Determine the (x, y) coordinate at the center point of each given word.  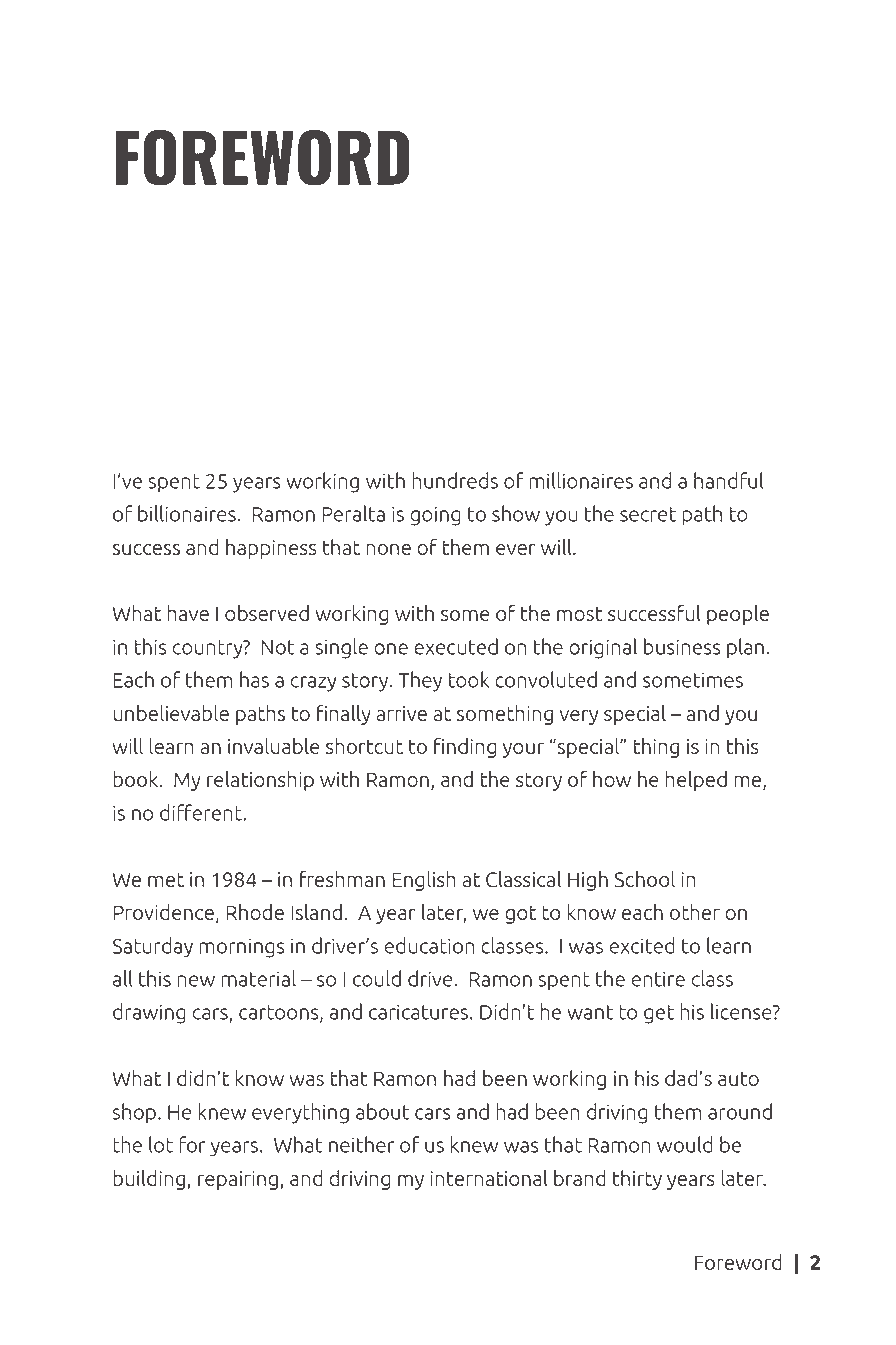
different (202, 812)
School (645, 879)
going (435, 516)
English (424, 881)
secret (648, 514)
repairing (238, 1180)
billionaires (188, 513)
